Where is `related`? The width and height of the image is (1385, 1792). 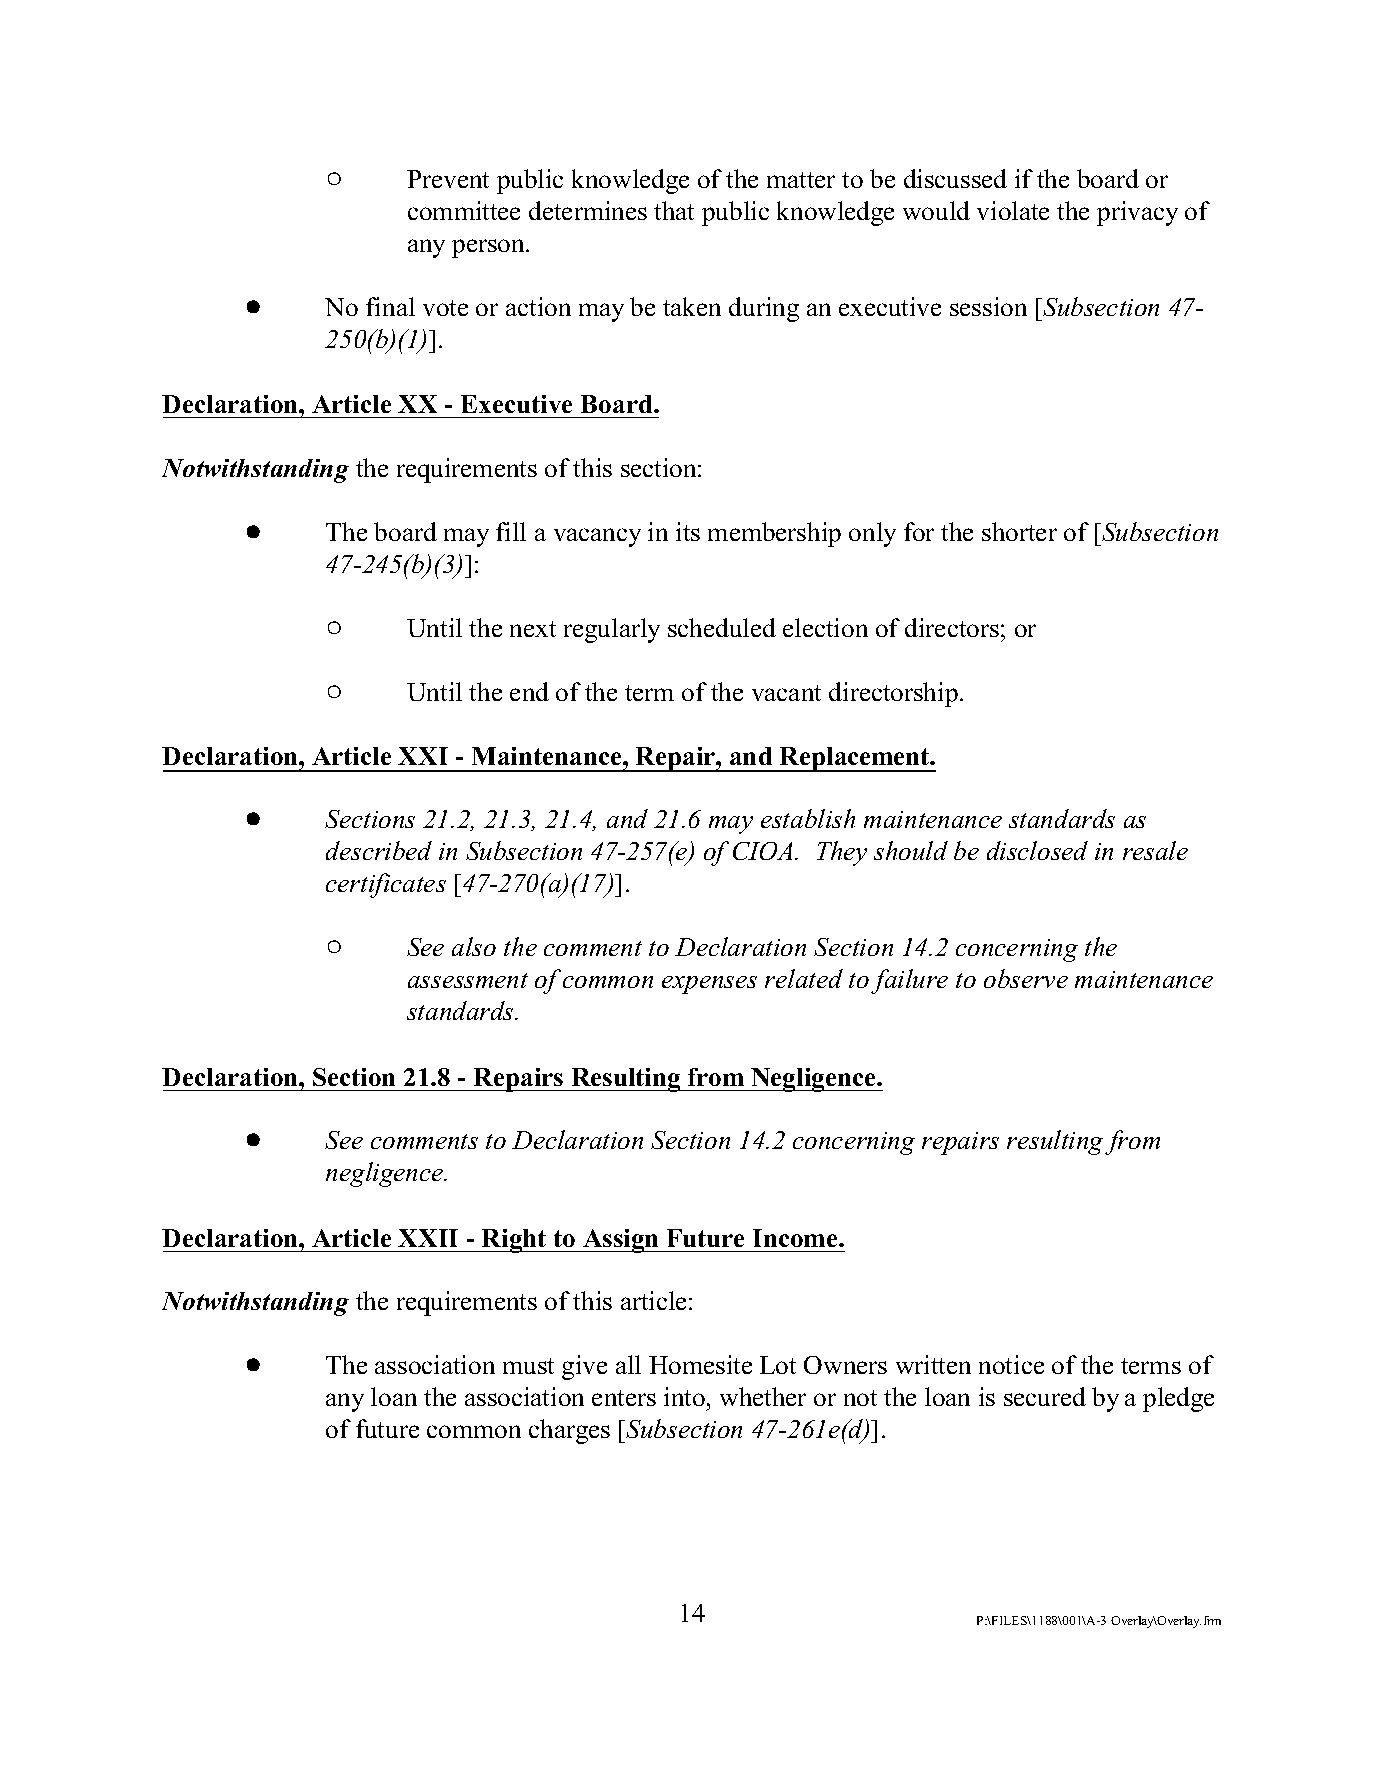
related is located at coordinates (804, 978).
